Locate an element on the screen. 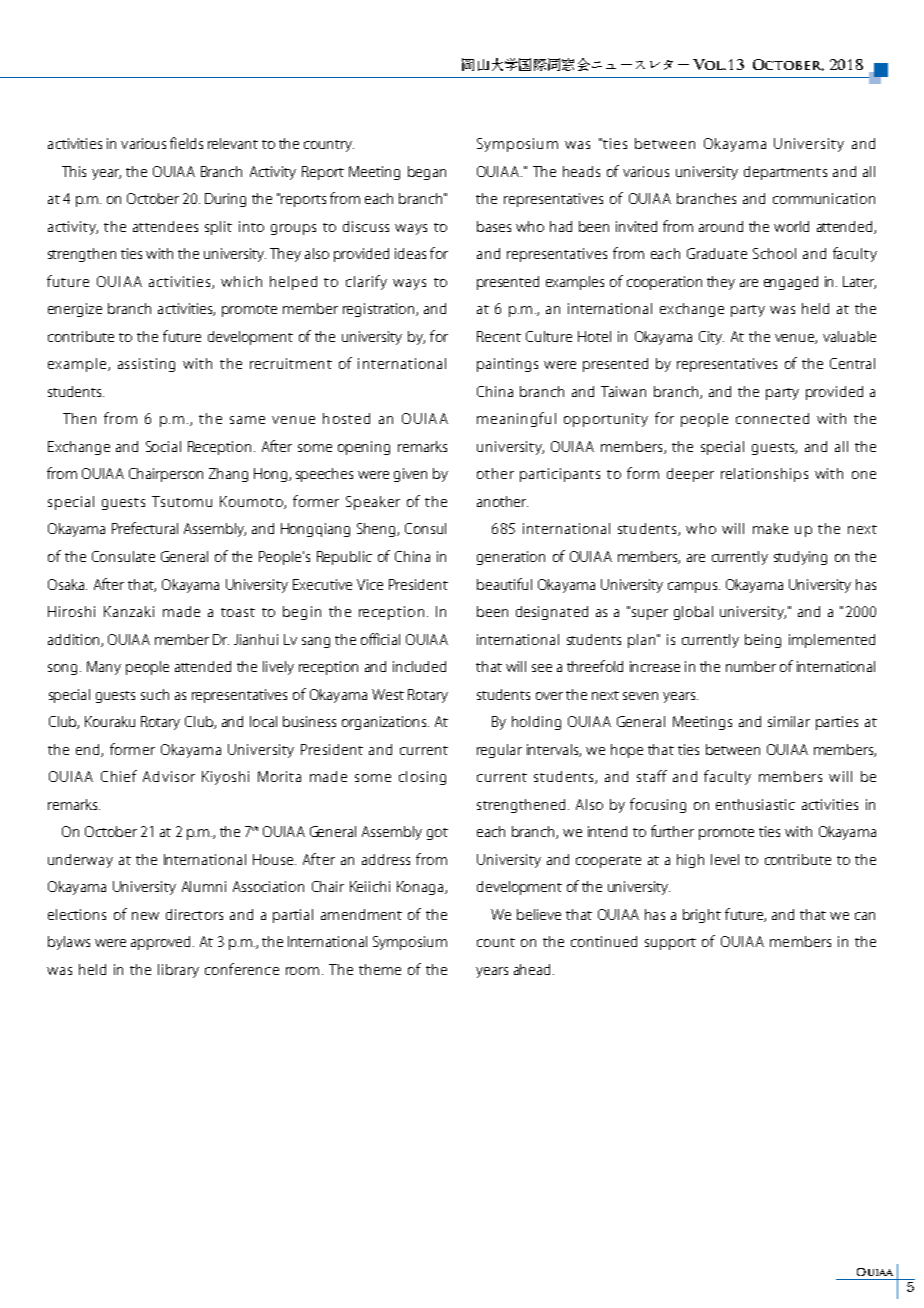 This screenshot has width=924, height=1308. given is located at coordinates (410, 475).
